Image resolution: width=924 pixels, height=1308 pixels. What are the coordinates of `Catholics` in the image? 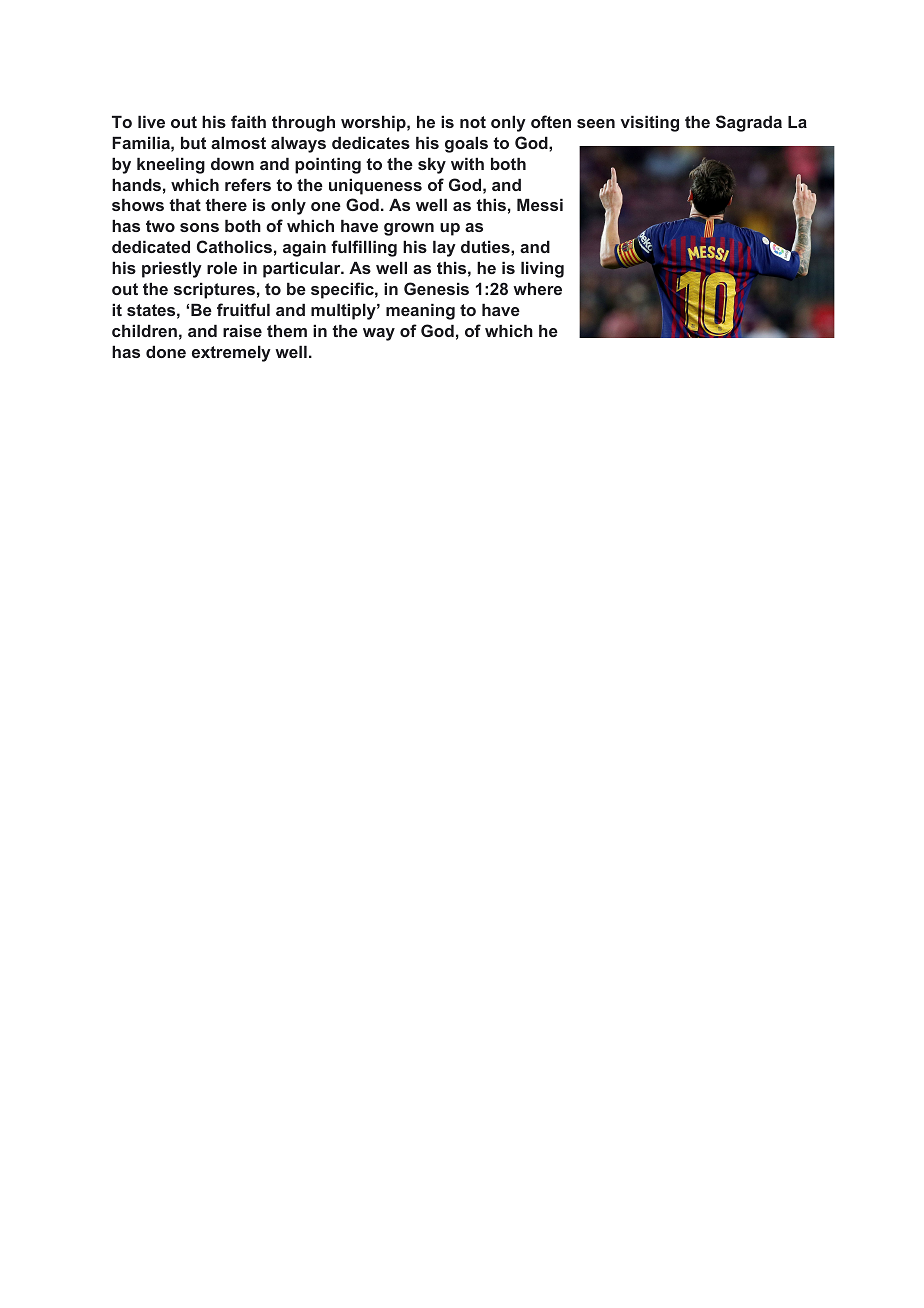 It's located at (234, 246).
